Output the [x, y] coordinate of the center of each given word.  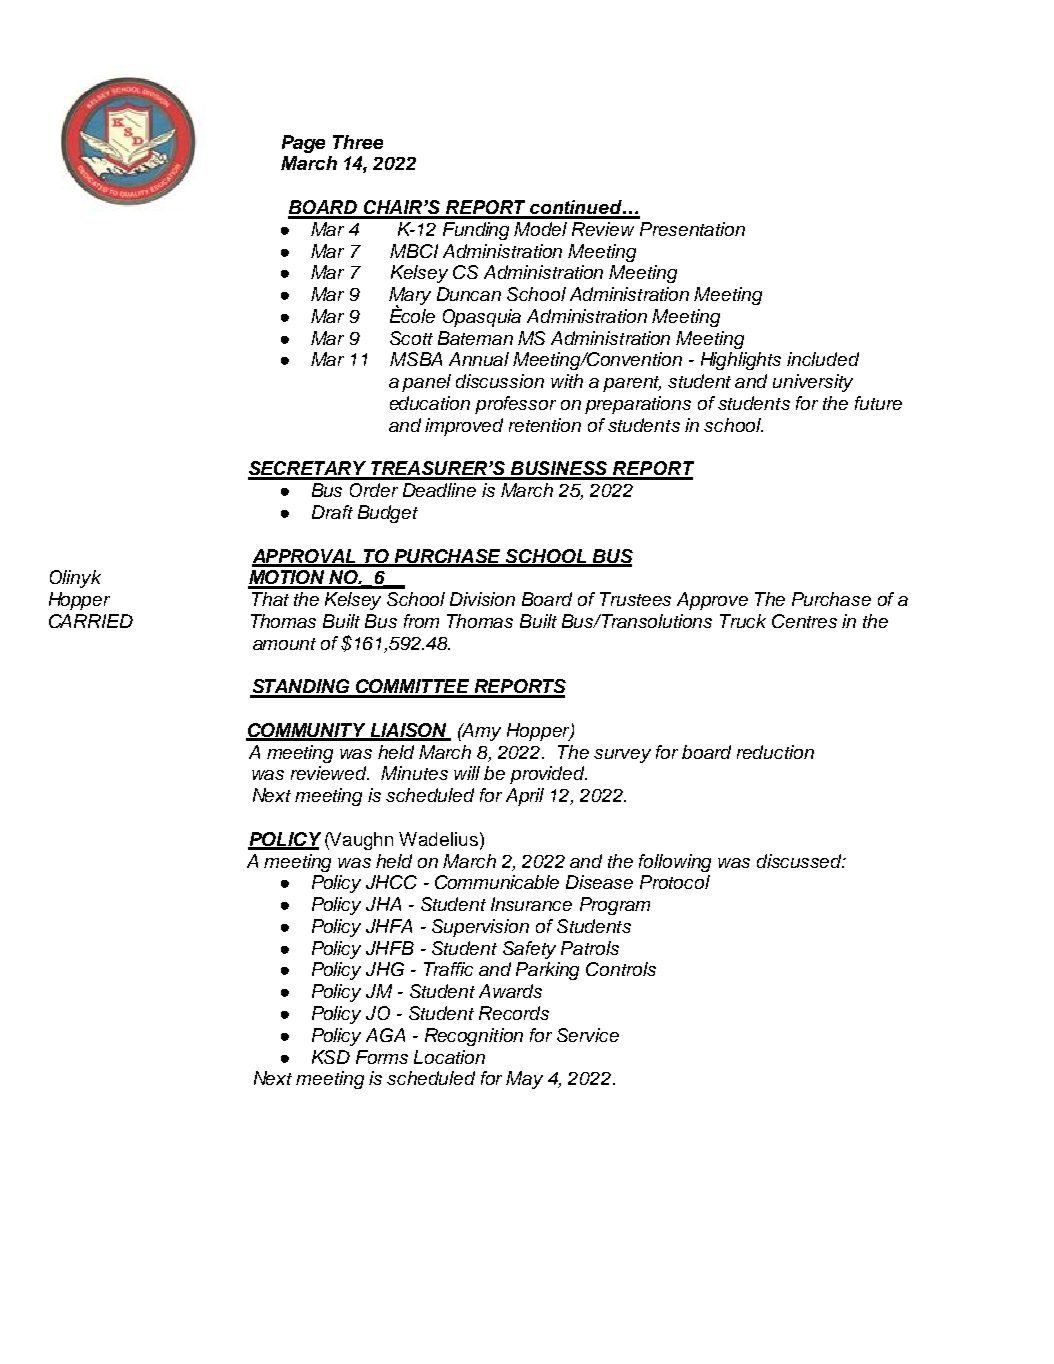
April [525, 797]
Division [482, 599]
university [813, 383]
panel [426, 383]
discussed [801, 861]
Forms [382, 1057]
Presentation [692, 229]
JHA [383, 904]
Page [303, 144]
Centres [804, 621]
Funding [476, 231]
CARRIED [91, 621]
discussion [500, 381]
